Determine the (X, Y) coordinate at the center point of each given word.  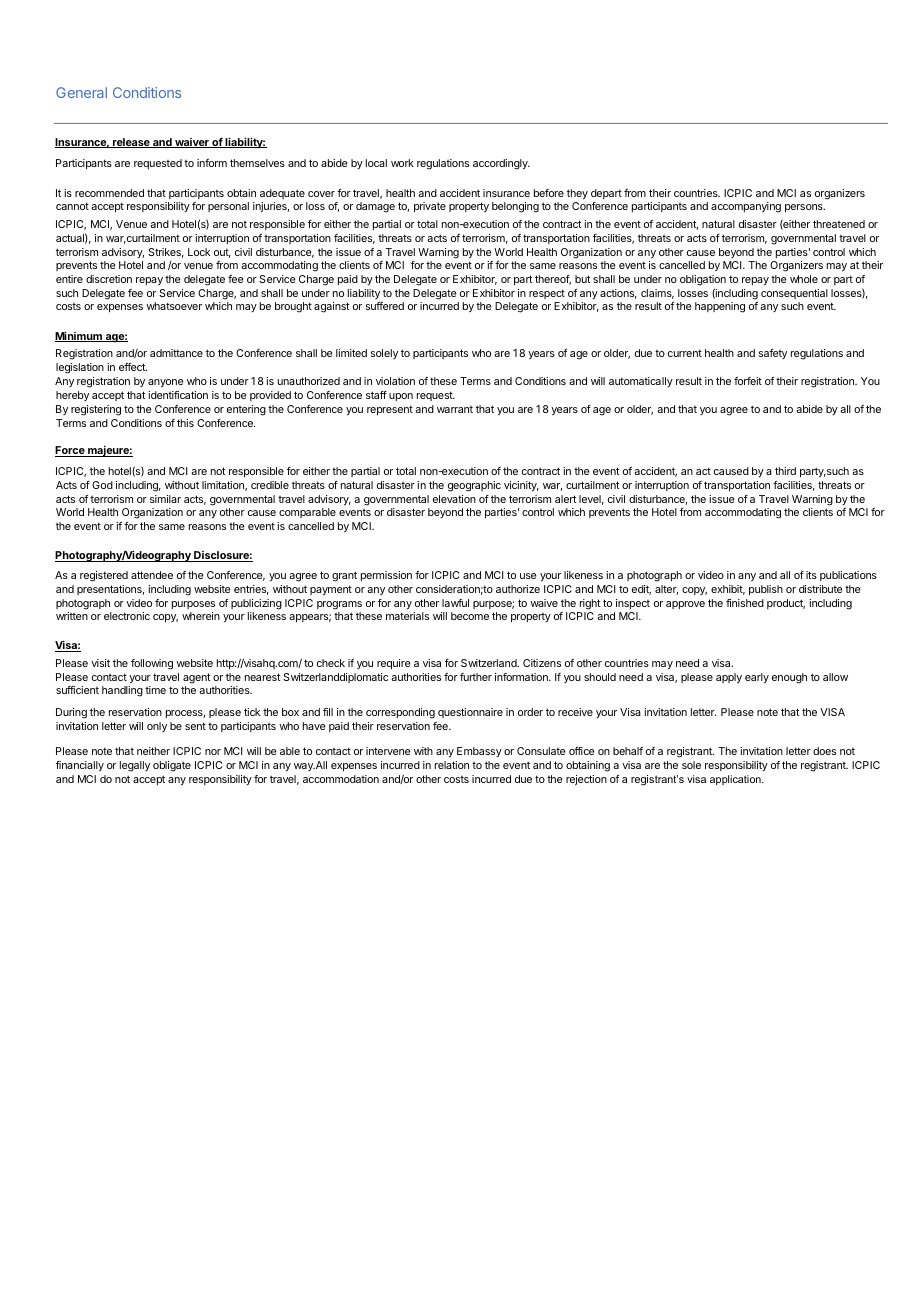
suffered (385, 306)
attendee (152, 575)
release (131, 143)
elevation (454, 499)
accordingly (501, 164)
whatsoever (174, 306)
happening (720, 307)
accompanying (746, 207)
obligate (172, 766)
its (811, 575)
